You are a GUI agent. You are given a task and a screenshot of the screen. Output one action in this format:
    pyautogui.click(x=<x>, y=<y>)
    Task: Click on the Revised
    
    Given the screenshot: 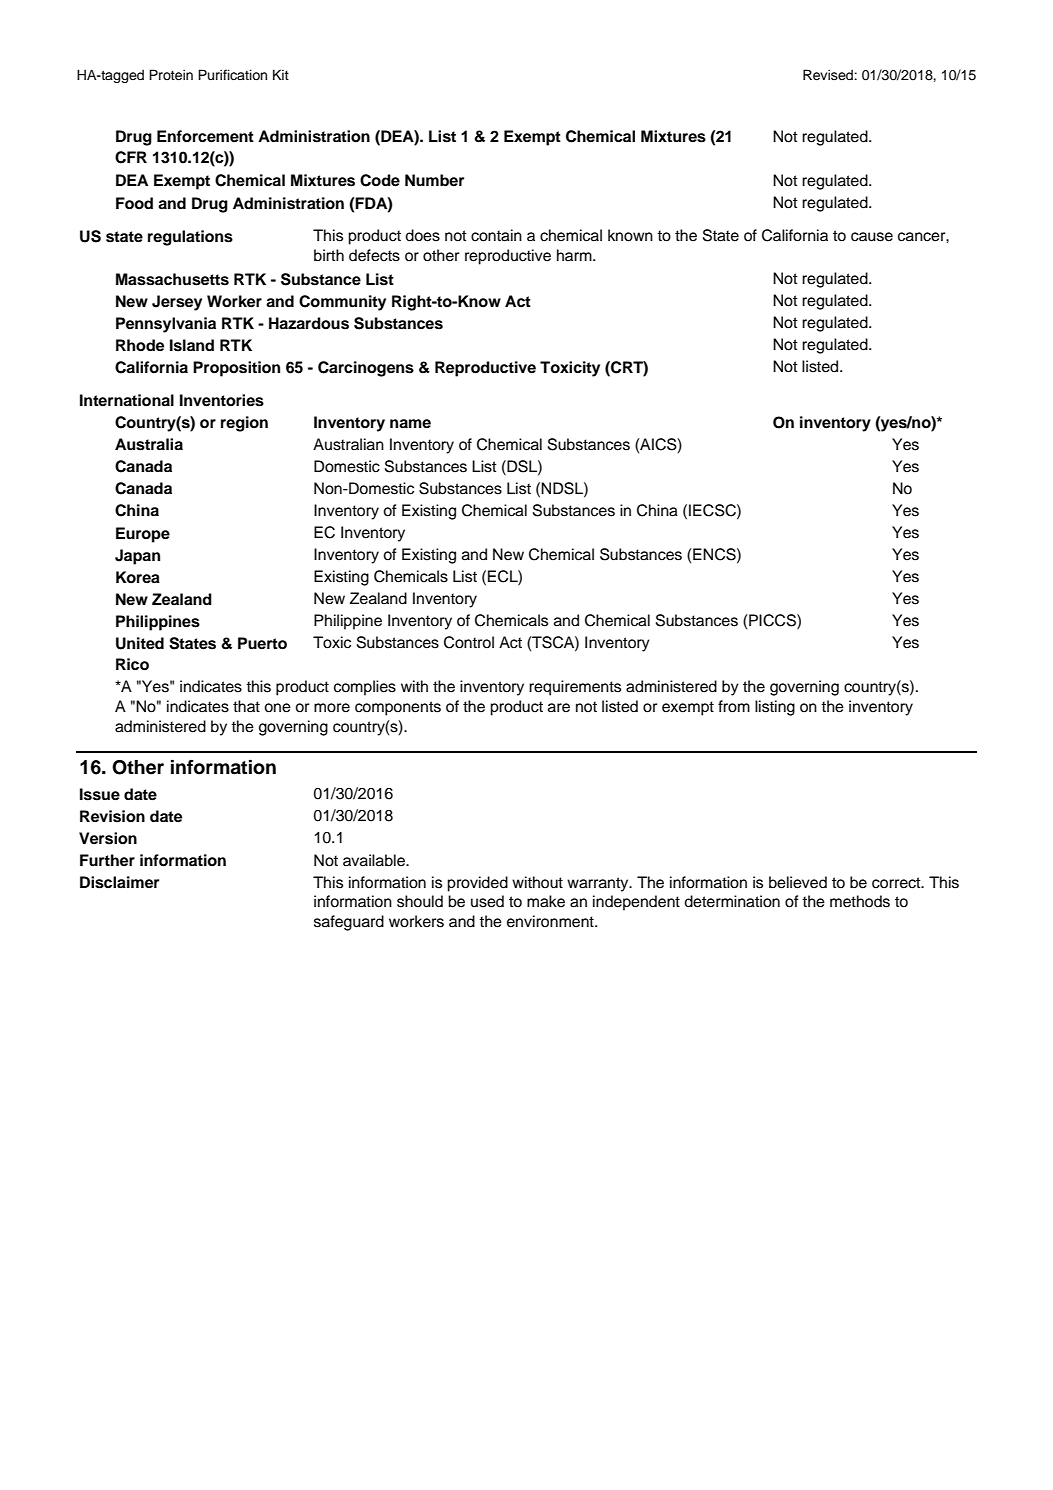 What is the action you would take?
    pyautogui.click(x=829, y=75)
